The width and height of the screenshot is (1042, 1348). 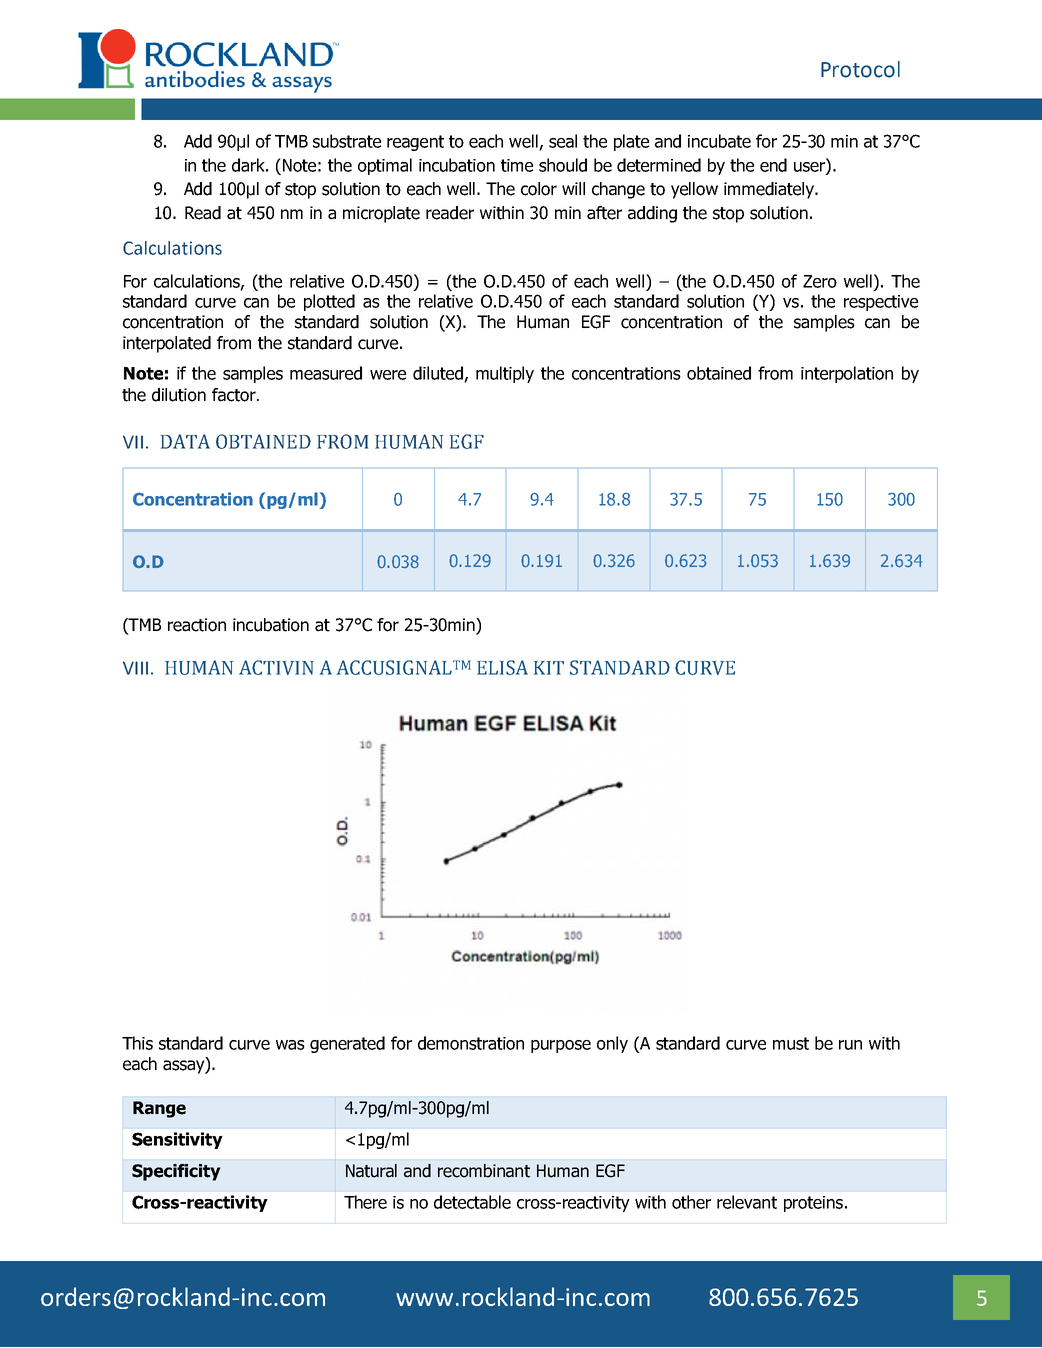 I want to click on Protocol, so click(x=860, y=69).
